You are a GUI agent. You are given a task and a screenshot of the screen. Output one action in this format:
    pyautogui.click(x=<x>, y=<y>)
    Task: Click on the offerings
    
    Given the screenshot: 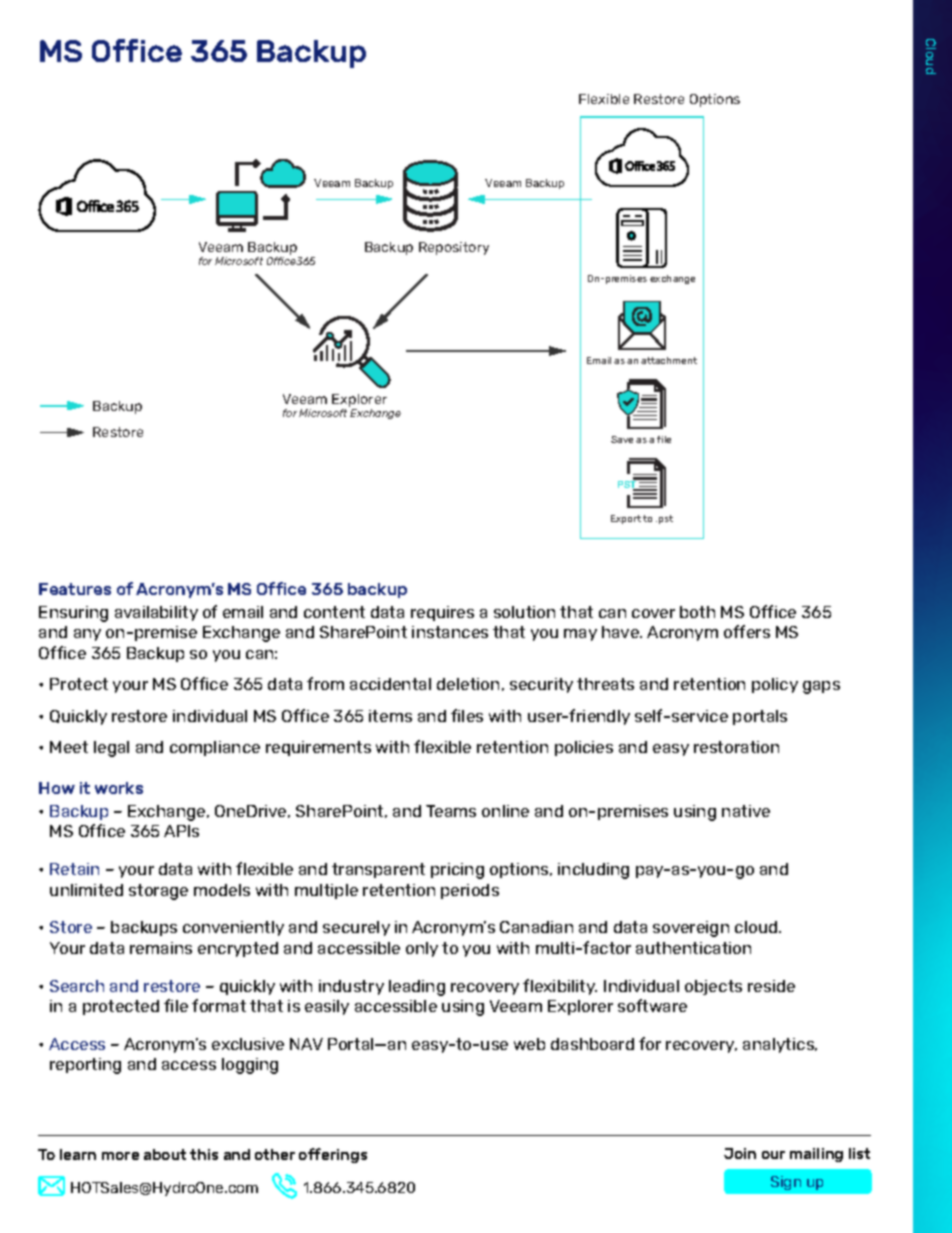 What is the action you would take?
    pyautogui.click(x=333, y=1155)
